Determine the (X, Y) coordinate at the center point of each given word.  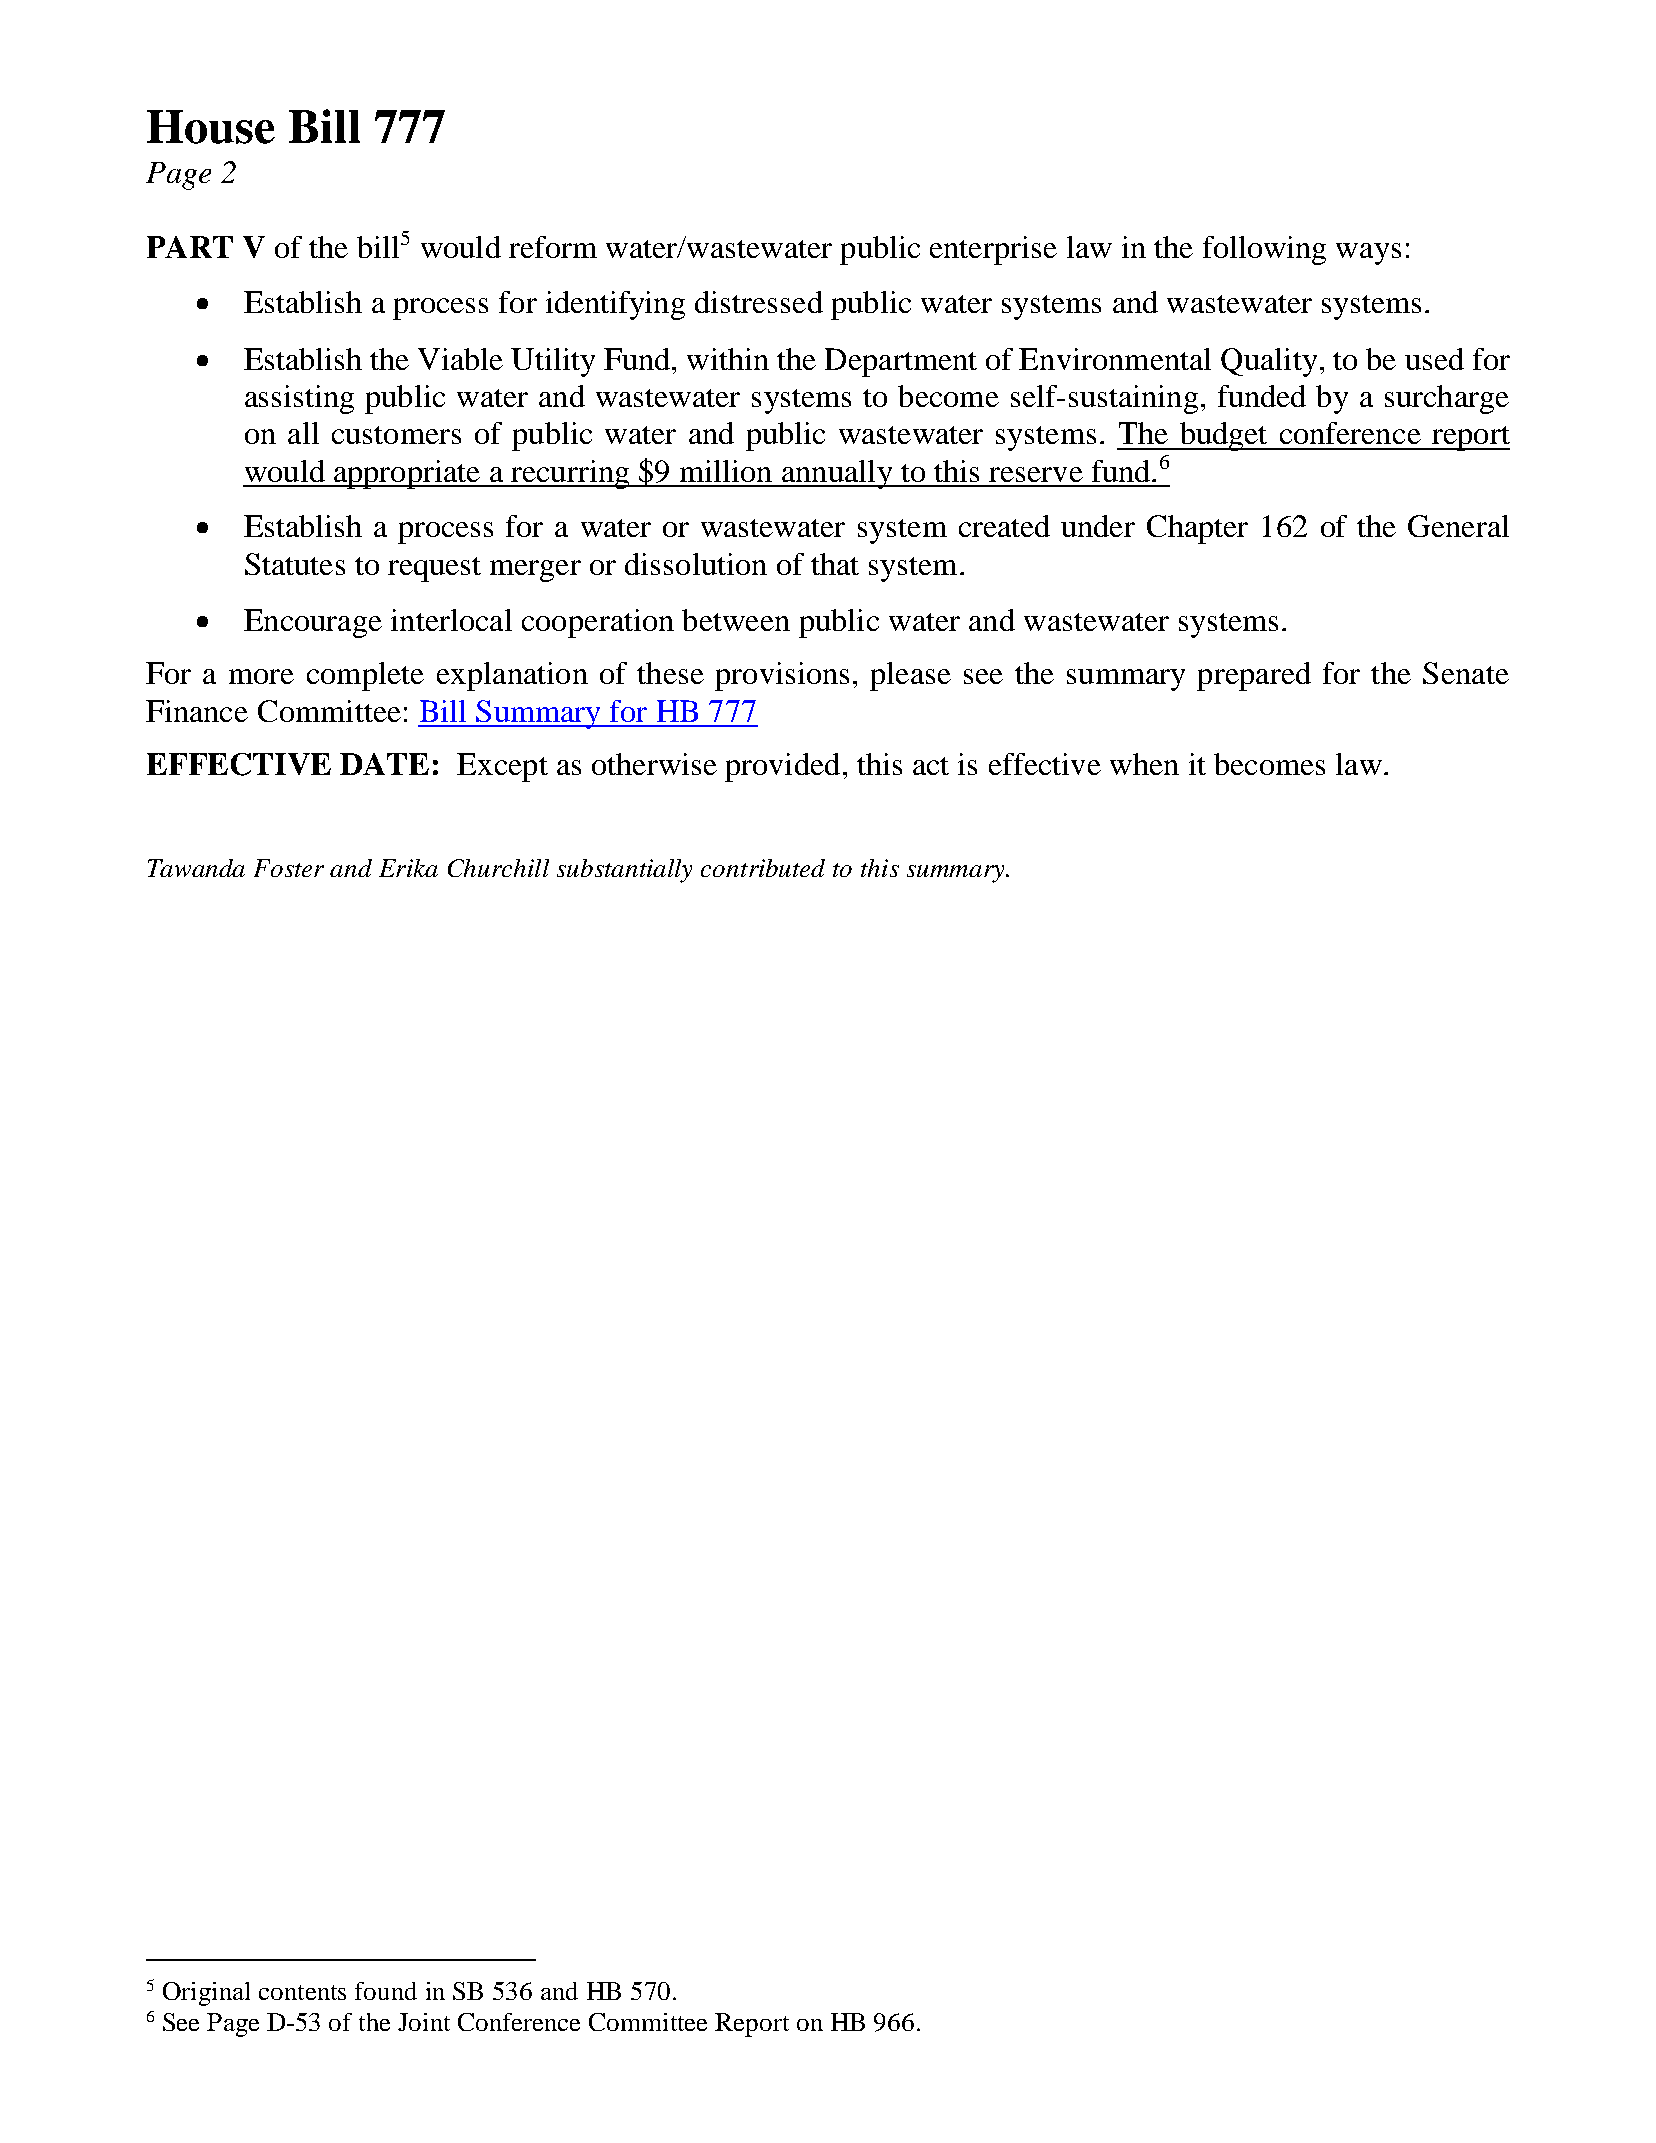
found (386, 1991)
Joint (424, 2022)
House (211, 127)
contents (302, 1992)
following (1264, 250)
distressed (759, 302)
